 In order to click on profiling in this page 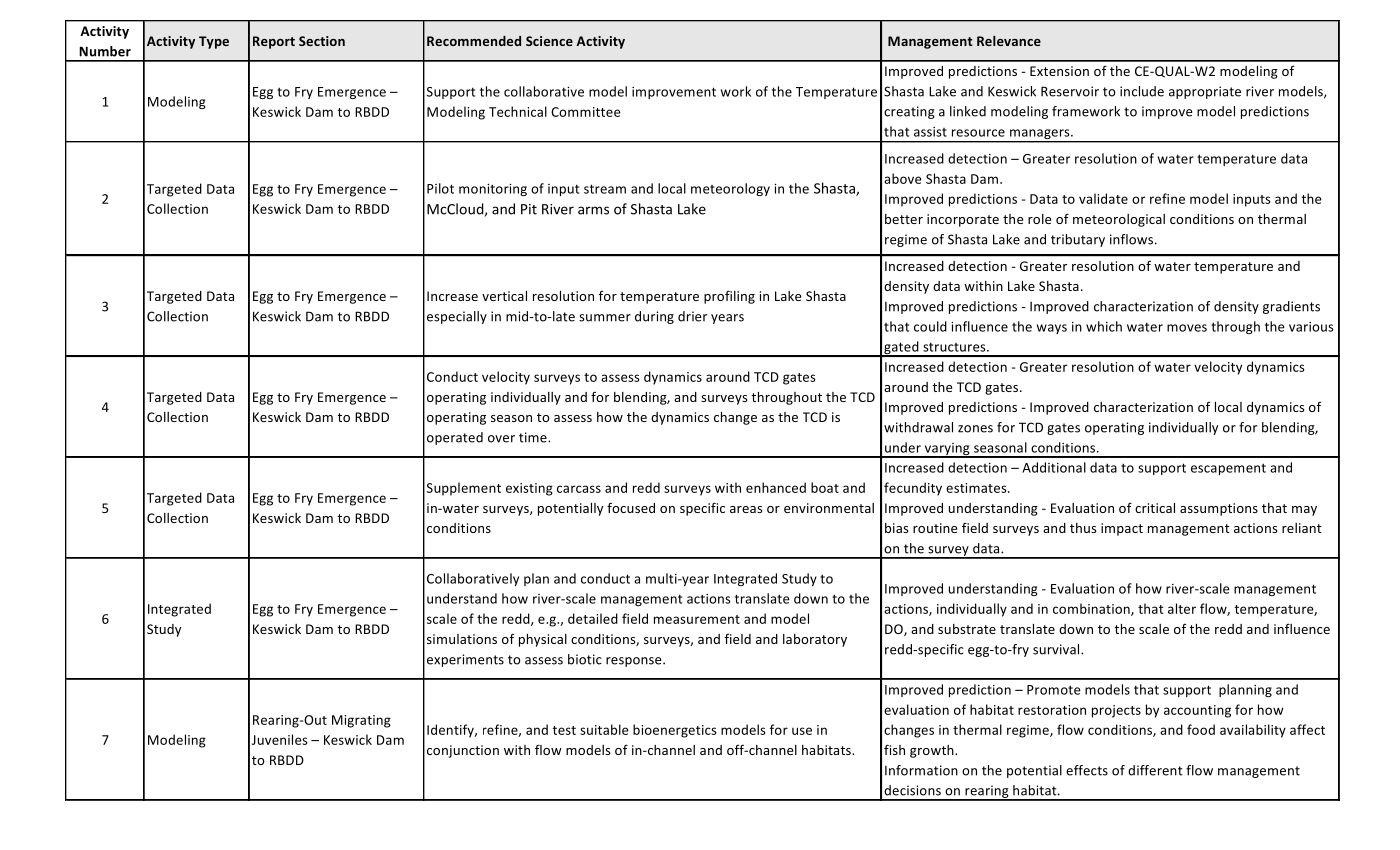, I will do `click(729, 297)`.
